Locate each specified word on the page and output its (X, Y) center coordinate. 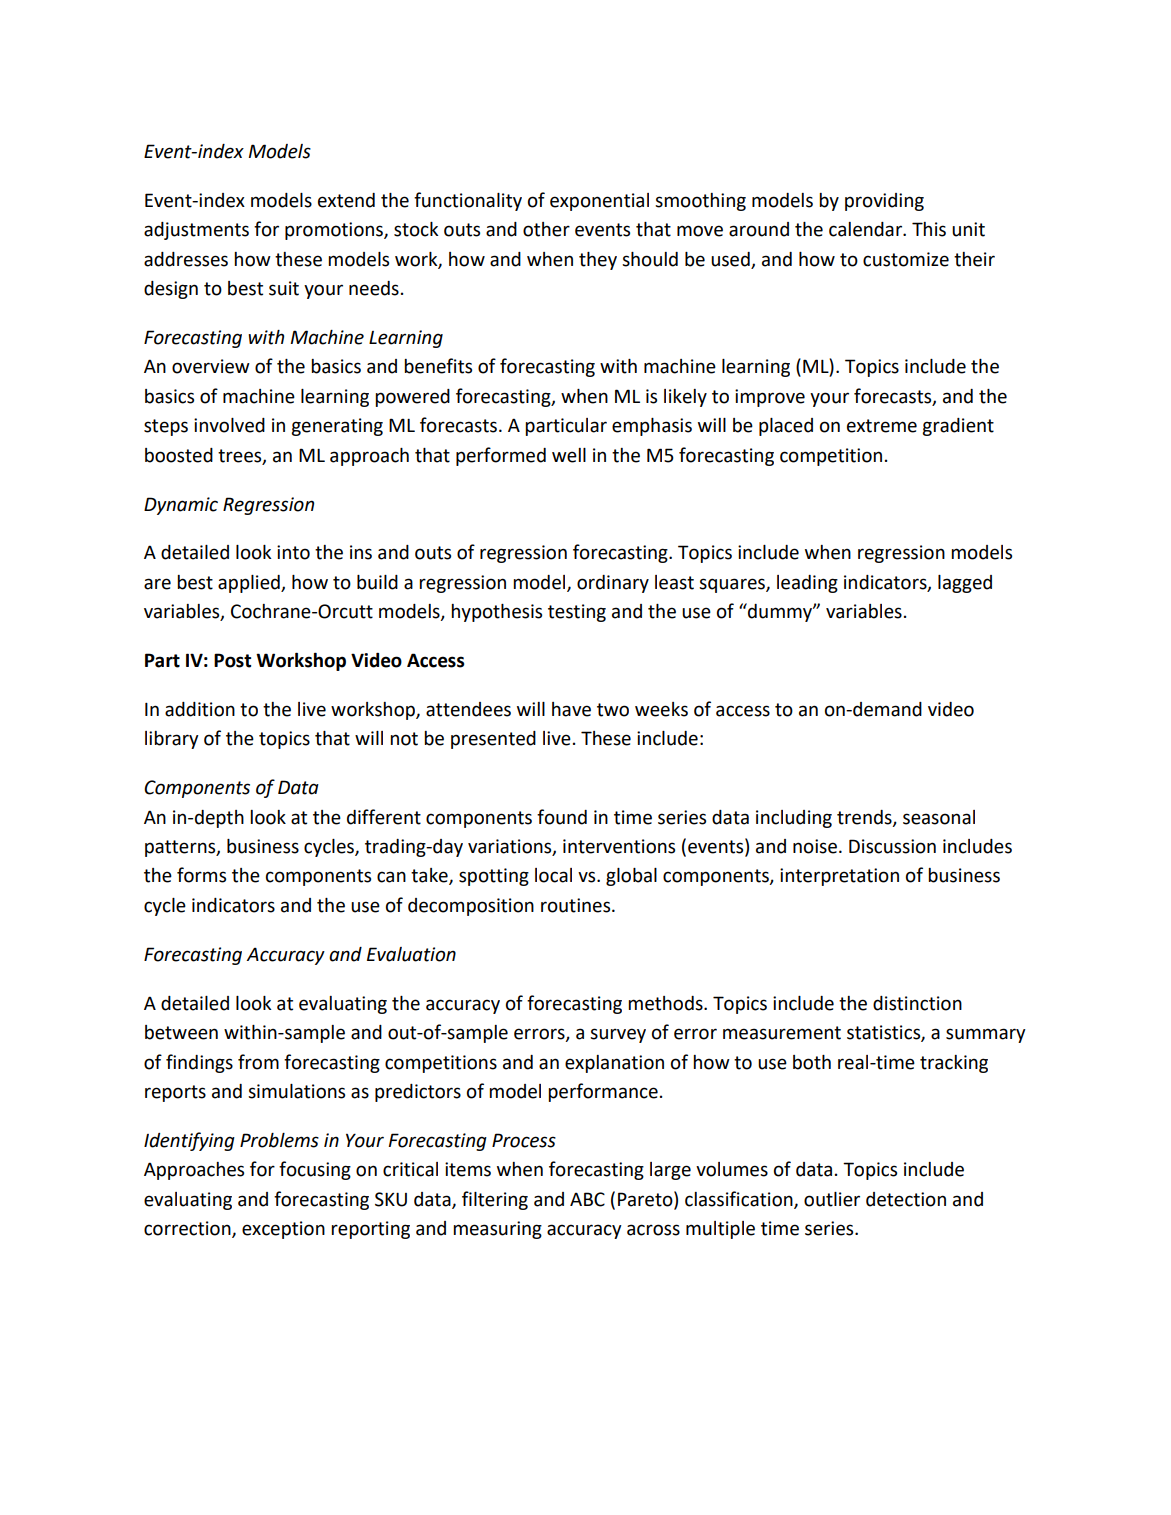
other (546, 229)
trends (865, 818)
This (929, 229)
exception (283, 1230)
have (571, 709)
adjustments (196, 231)
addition (200, 709)
